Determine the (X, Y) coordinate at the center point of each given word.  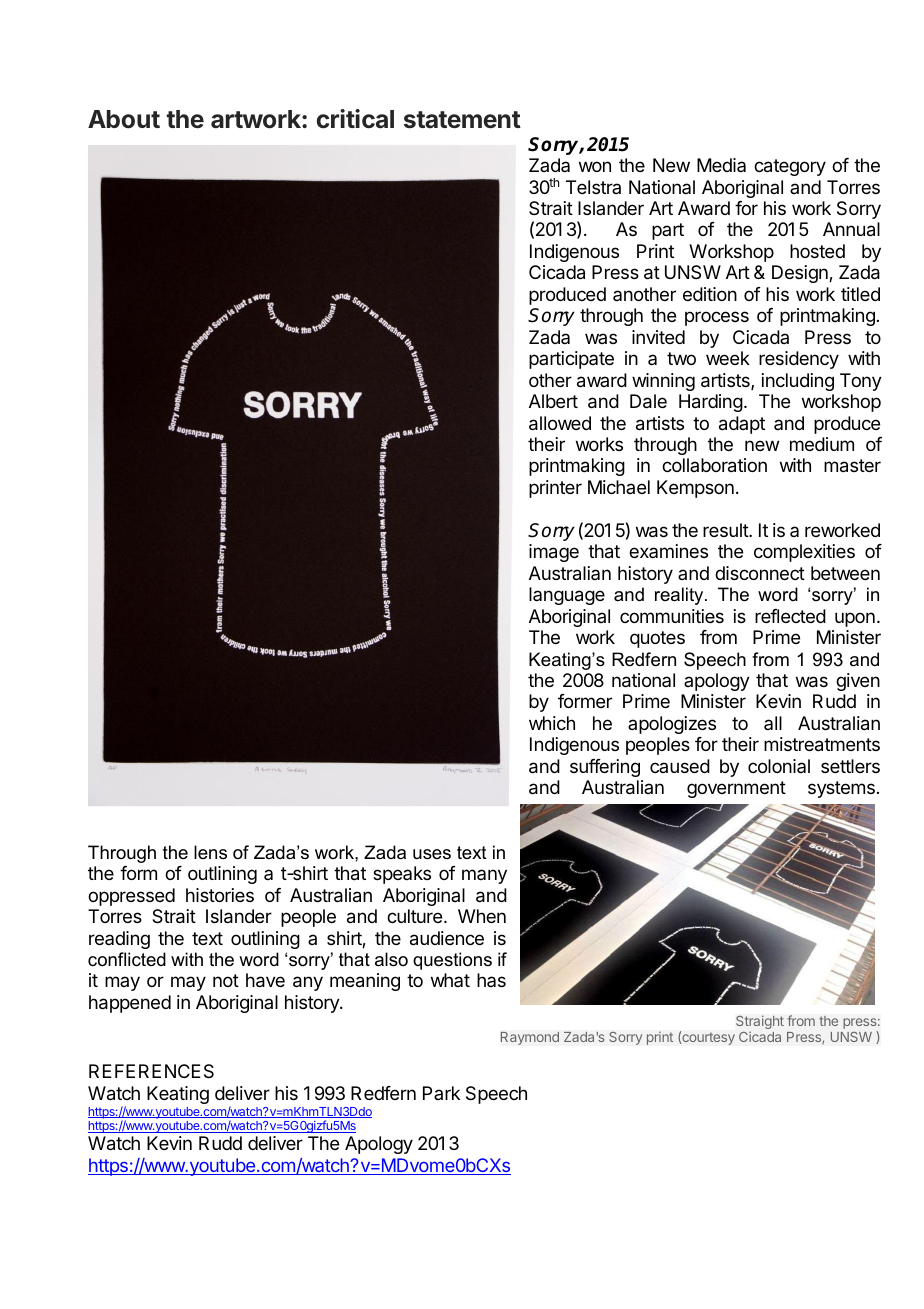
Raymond (529, 1038)
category (790, 167)
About (124, 119)
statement (462, 120)
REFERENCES (151, 1071)
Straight (760, 1023)
